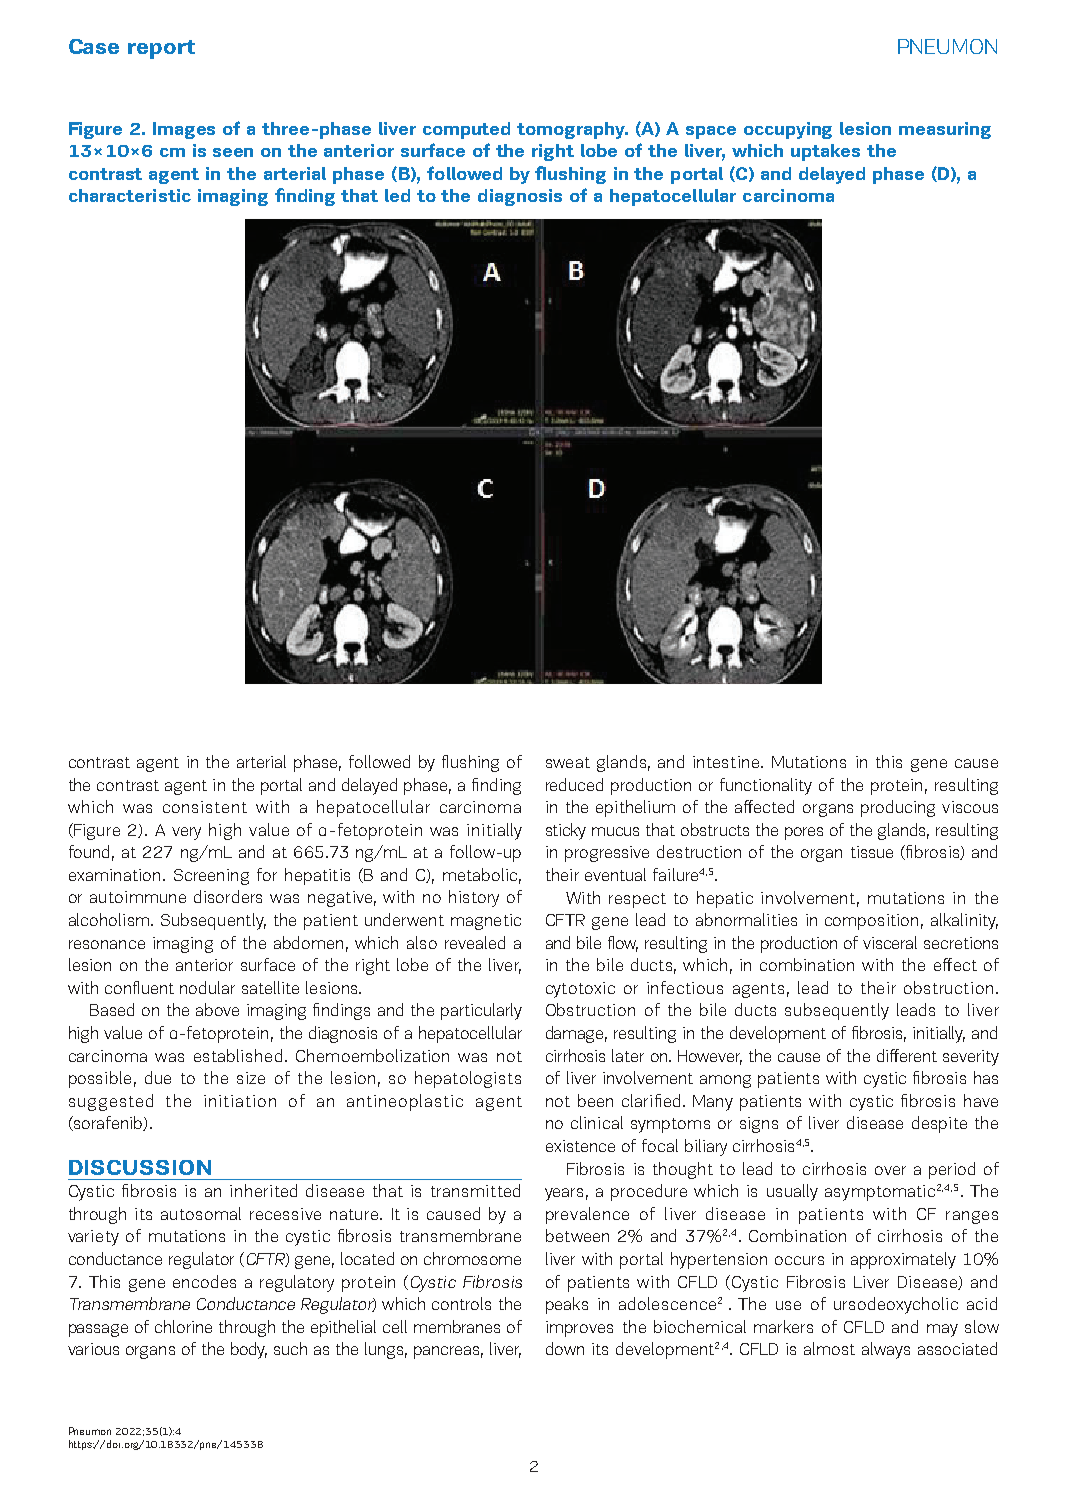 The width and height of the screenshot is (1067, 1494). I want to click on composition, so click(871, 922).
